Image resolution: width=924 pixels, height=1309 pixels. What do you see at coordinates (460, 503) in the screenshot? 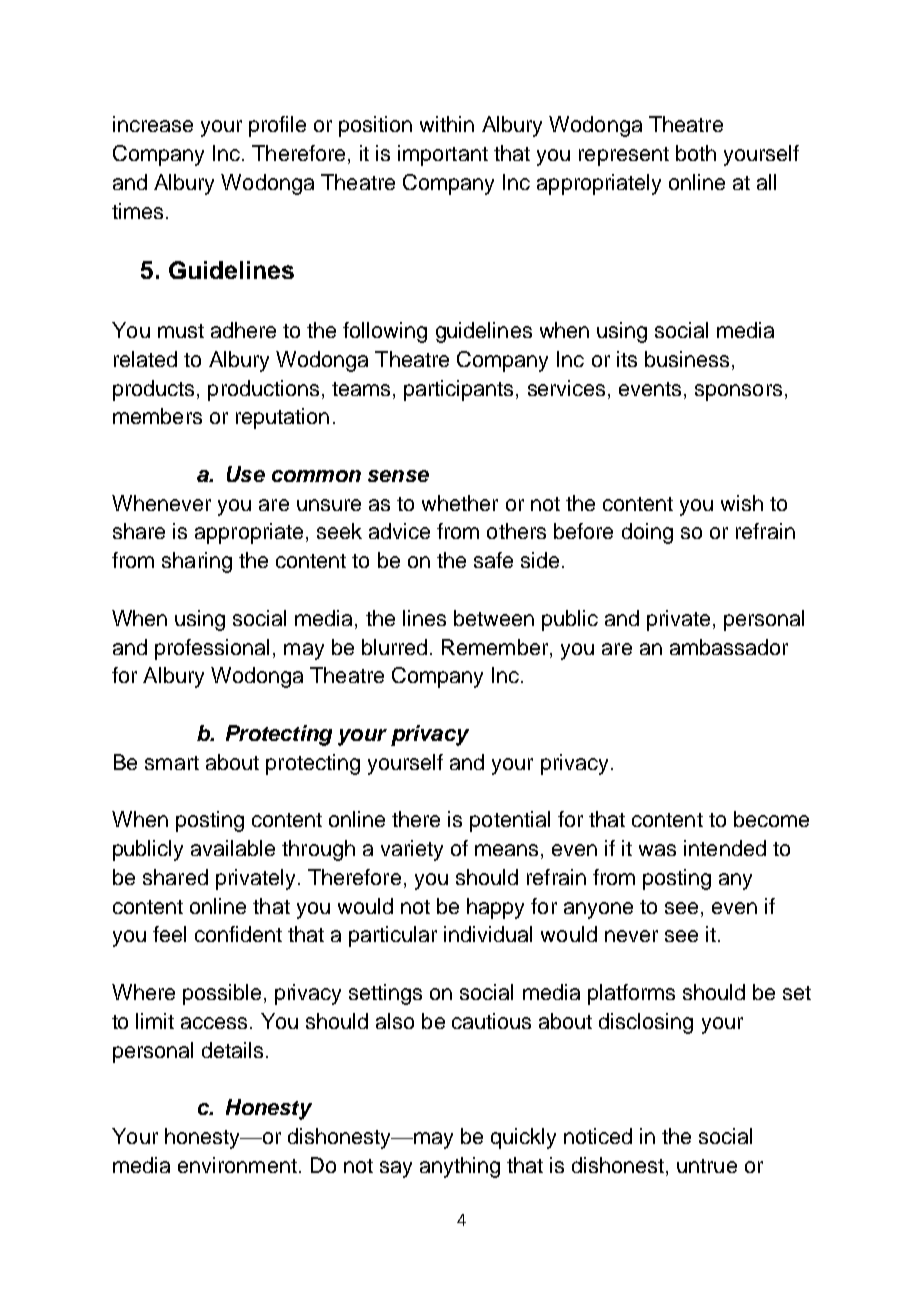
I see `whether` at bounding box center [460, 503].
